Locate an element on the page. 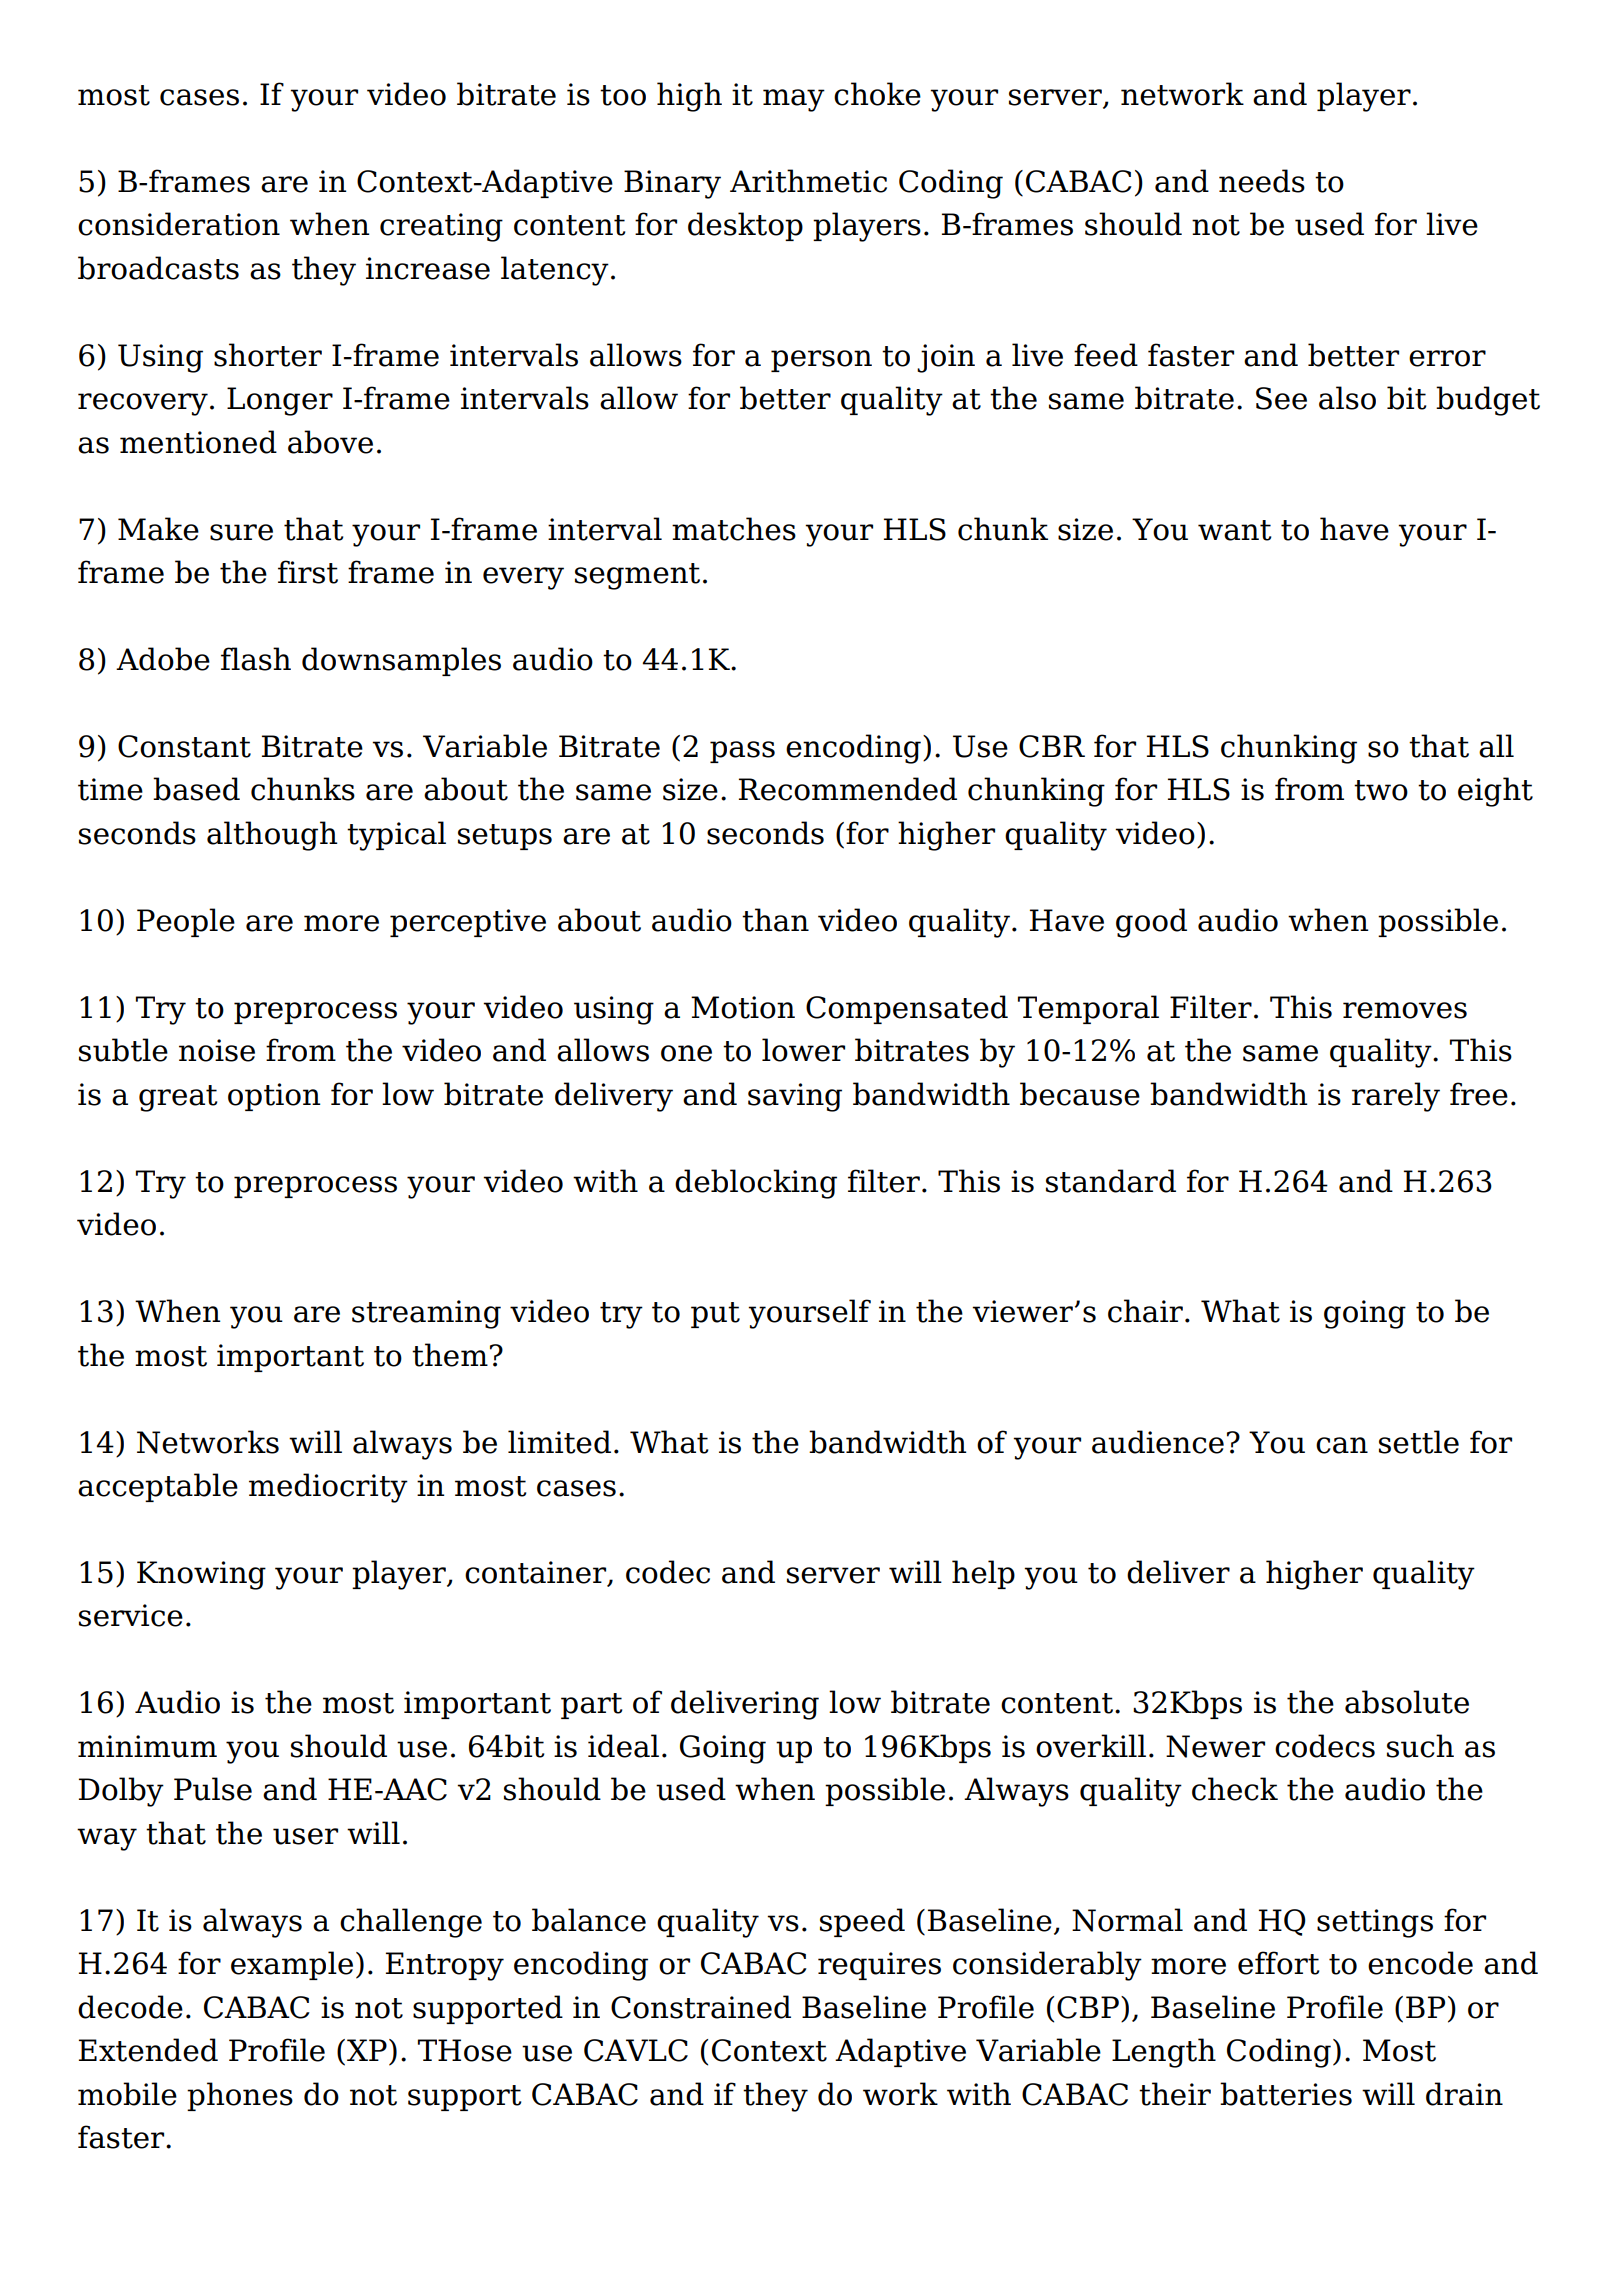 Image resolution: width=1621 pixels, height=2294 pixels. phones is located at coordinates (240, 2096).
